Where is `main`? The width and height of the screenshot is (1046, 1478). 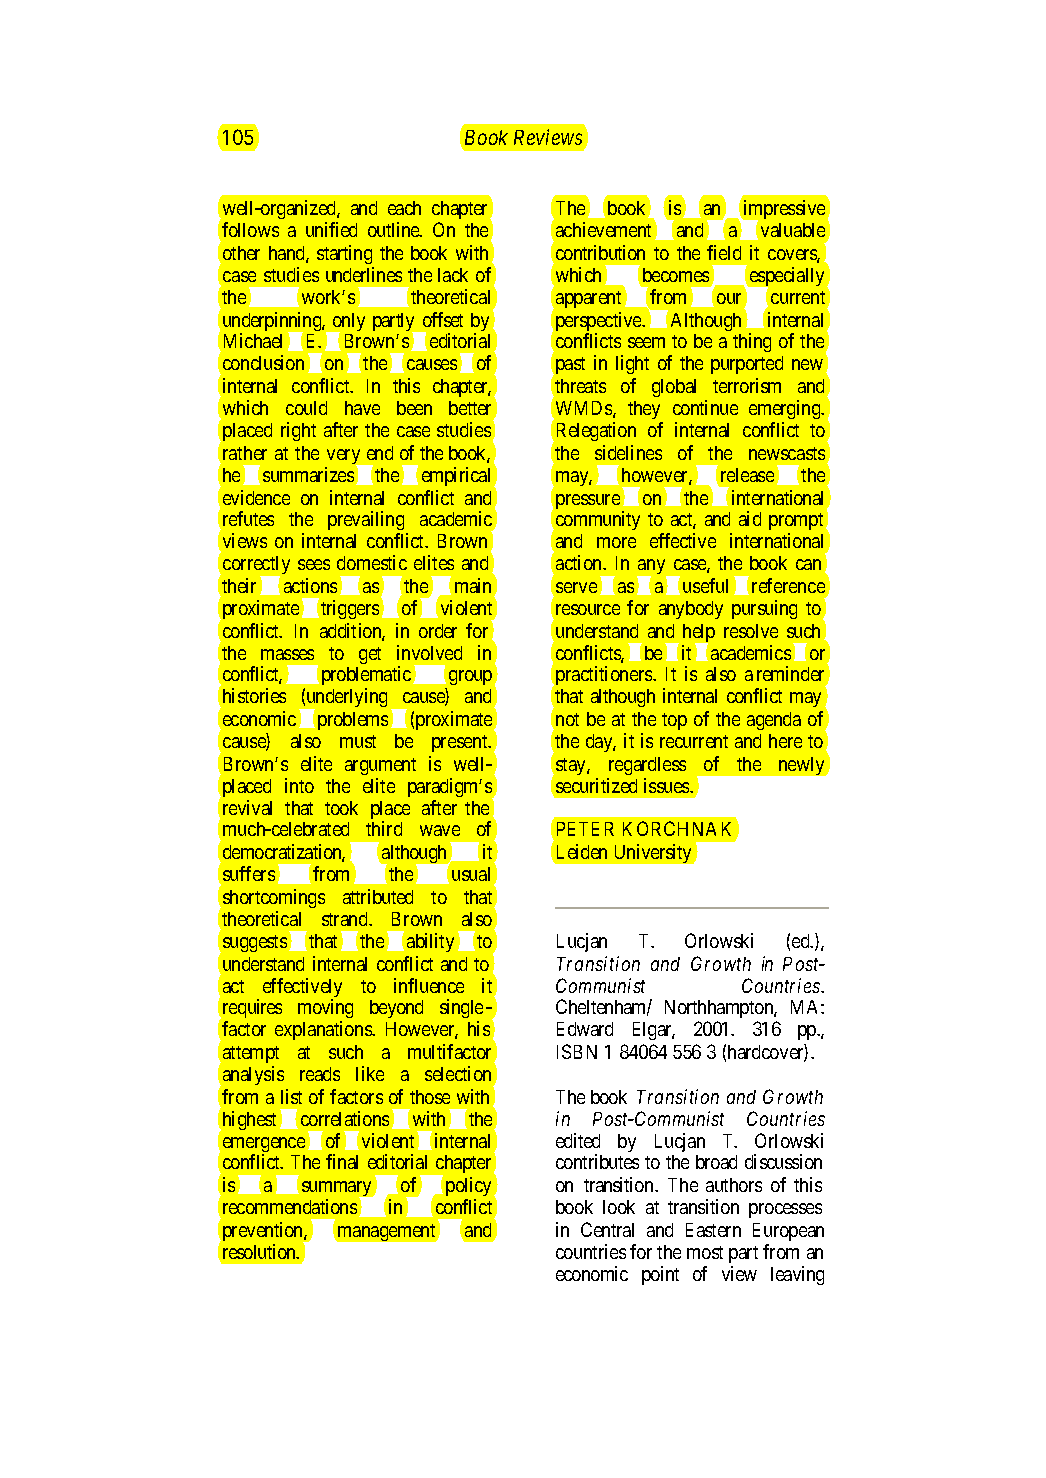 main is located at coordinates (473, 585).
